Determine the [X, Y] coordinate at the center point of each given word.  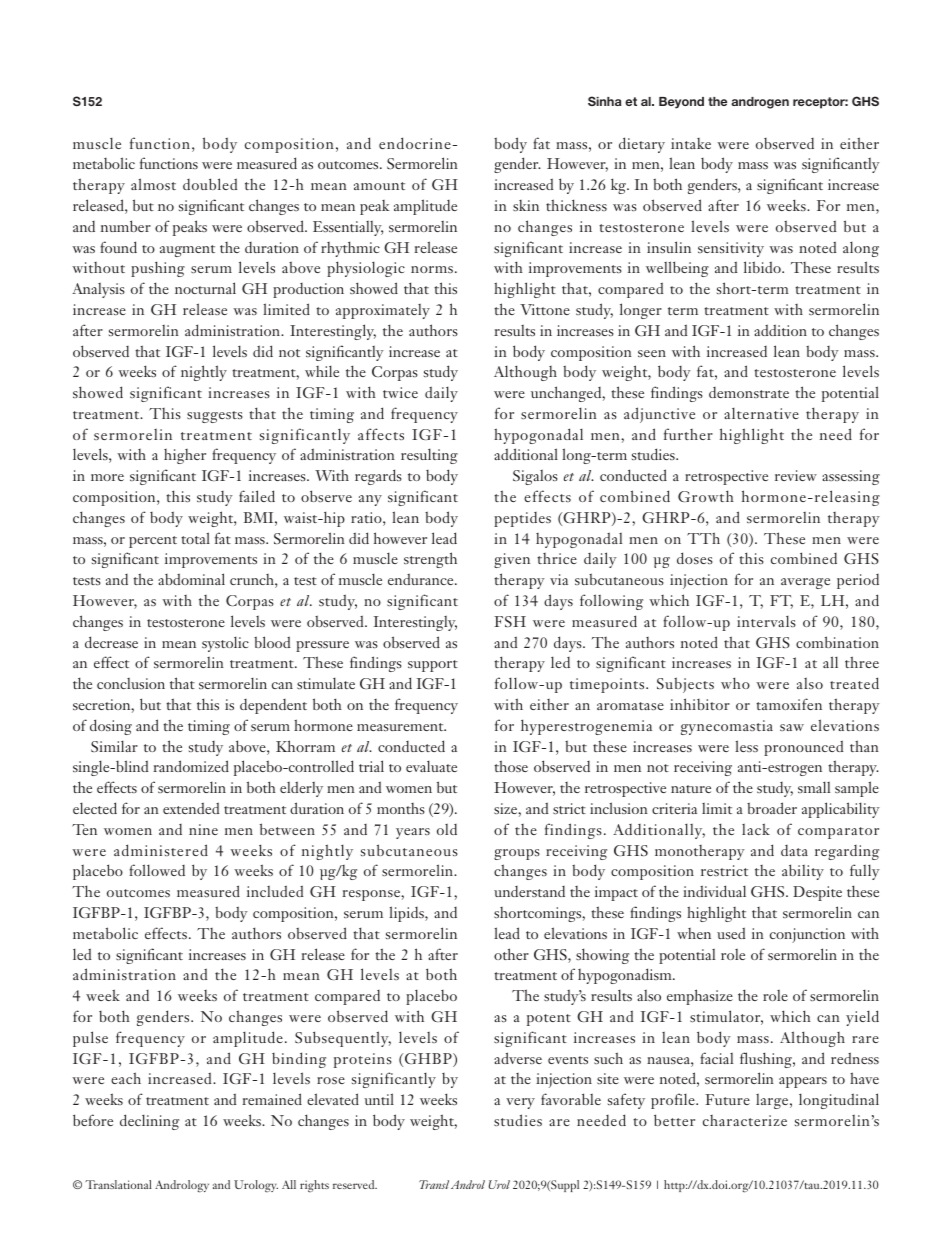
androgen [760, 103]
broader [772, 808]
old [447, 829]
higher [185, 456]
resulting [429, 456]
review [796, 475]
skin [526, 205]
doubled [210, 184]
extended [191, 808]
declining [149, 1122]
